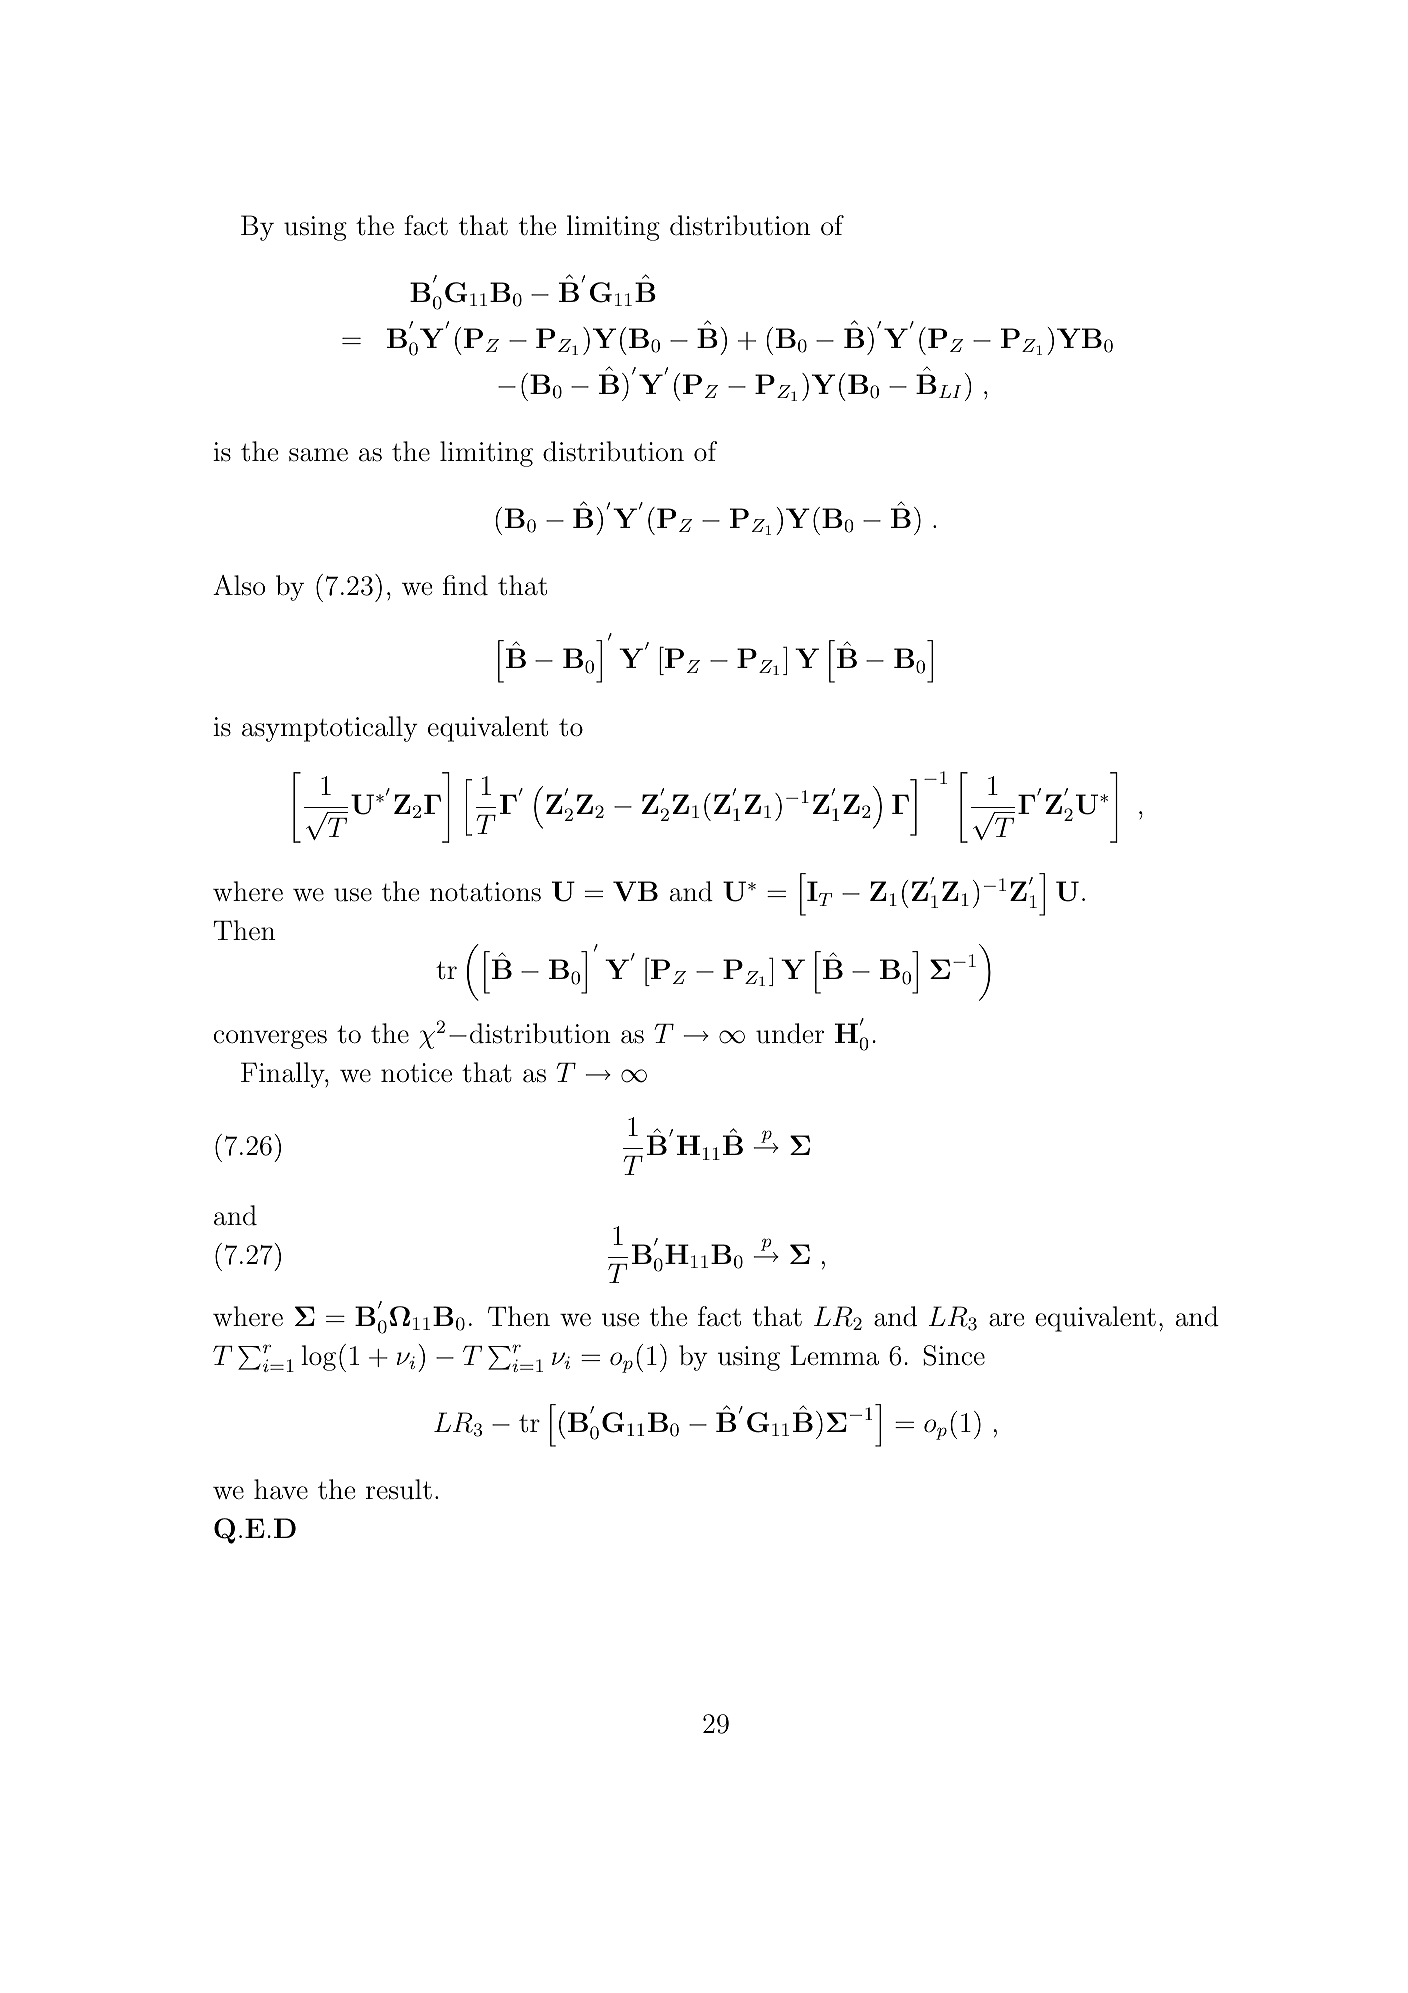 This screenshot has height=1993, width=1408. What do you see at coordinates (954, 1355) in the screenshot?
I see `Since` at bounding box center [954, 1355].
